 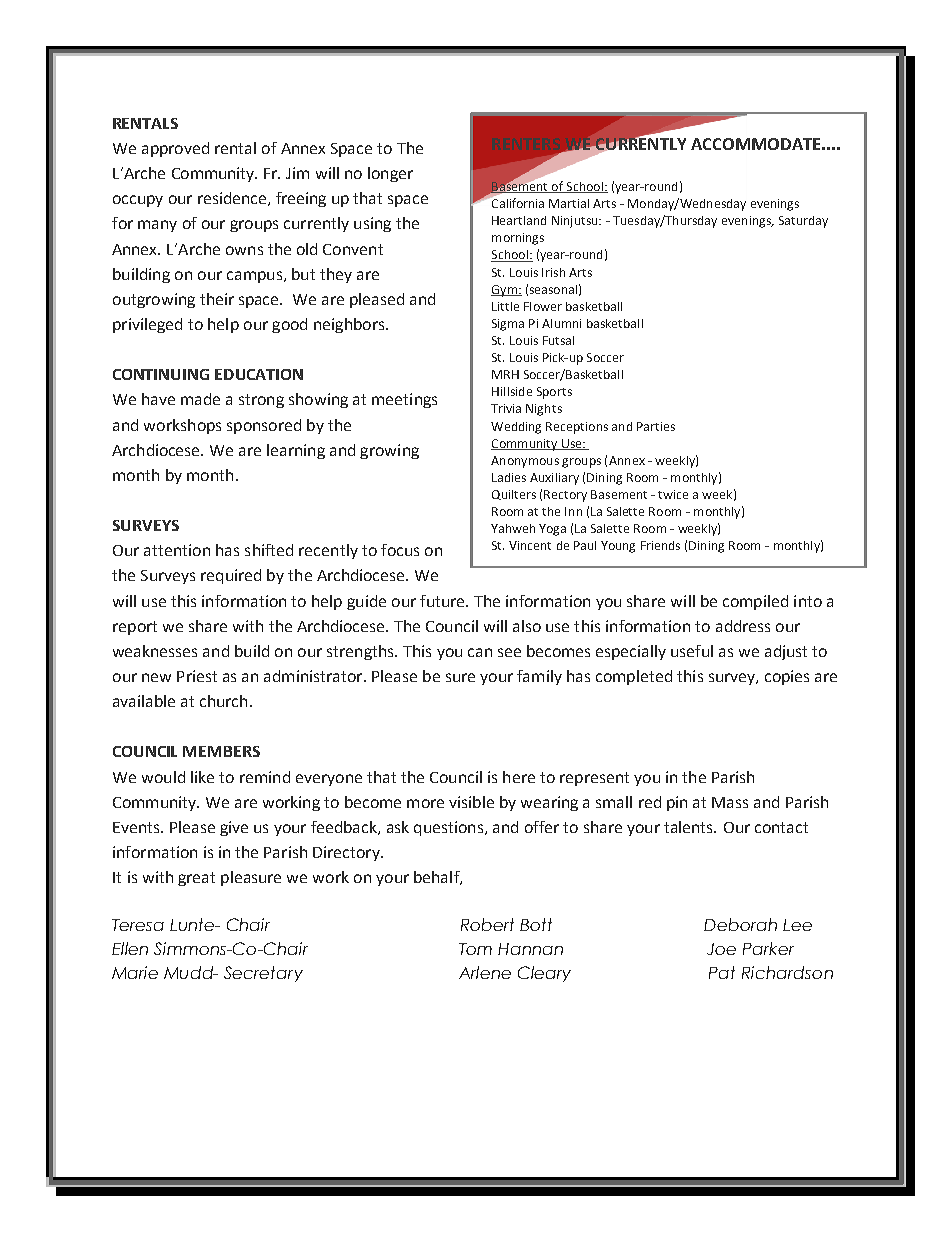 I want to click on required, so click(x=231, y=576).
